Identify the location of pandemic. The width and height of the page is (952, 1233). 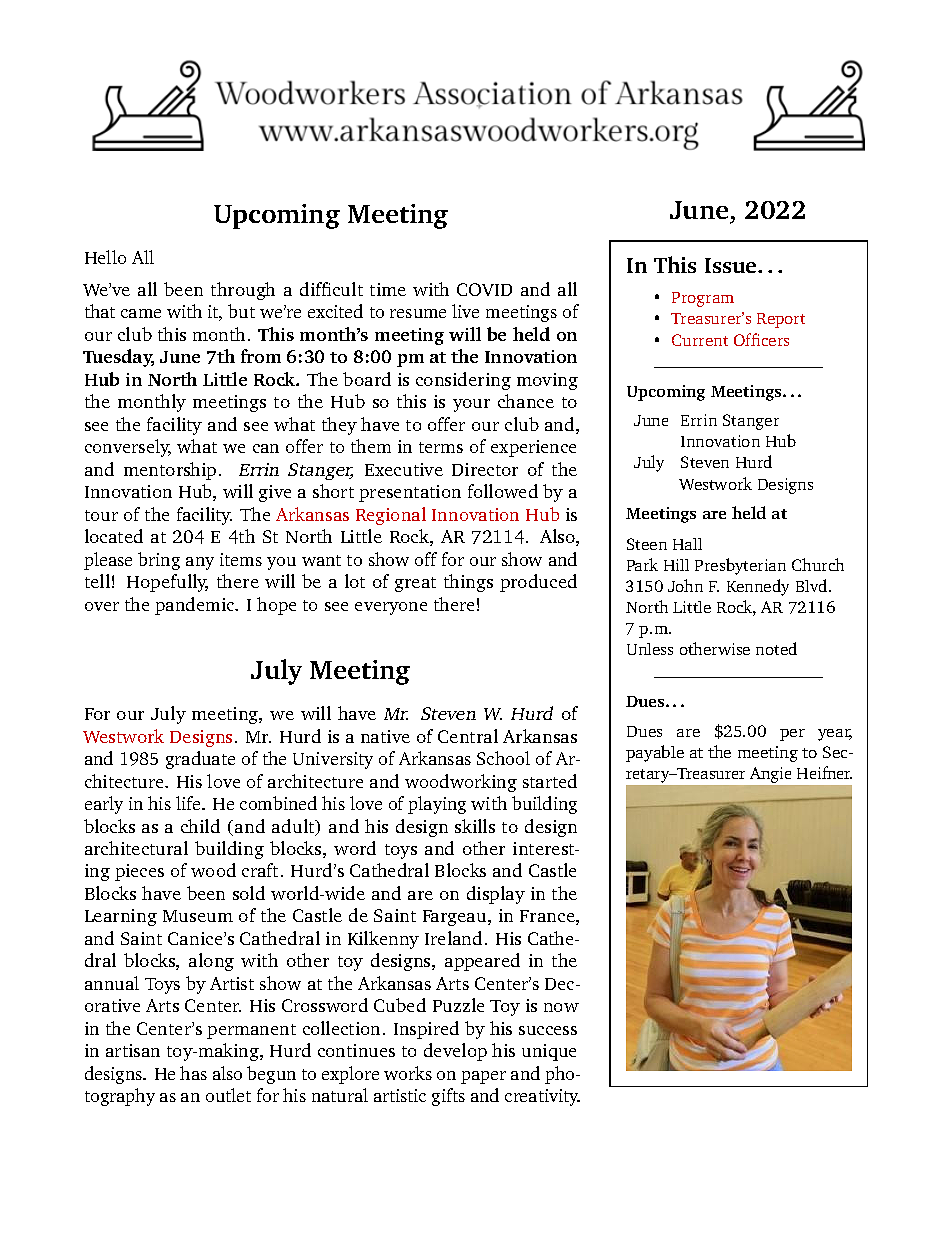
(196, 606).
